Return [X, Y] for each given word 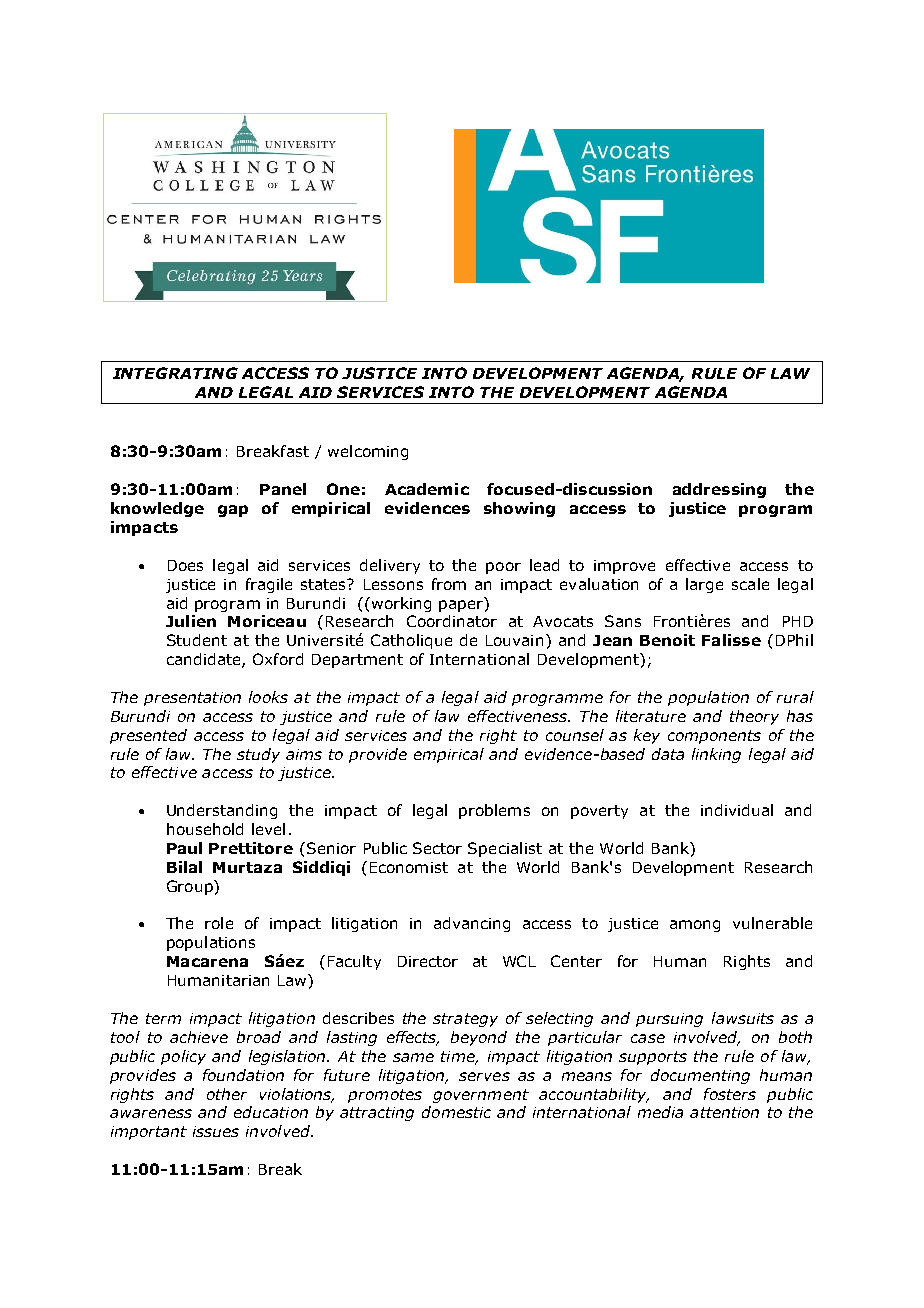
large [704, 585]
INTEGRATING [175, 373]
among [695, 926]
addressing [719, 490]
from [449, 584]
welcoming [368, 452]
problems [494, 811]
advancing [472, 924]
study [258, 755]
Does [185, 565]
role [219, 923]
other [227, 1094]
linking [716, 755]
